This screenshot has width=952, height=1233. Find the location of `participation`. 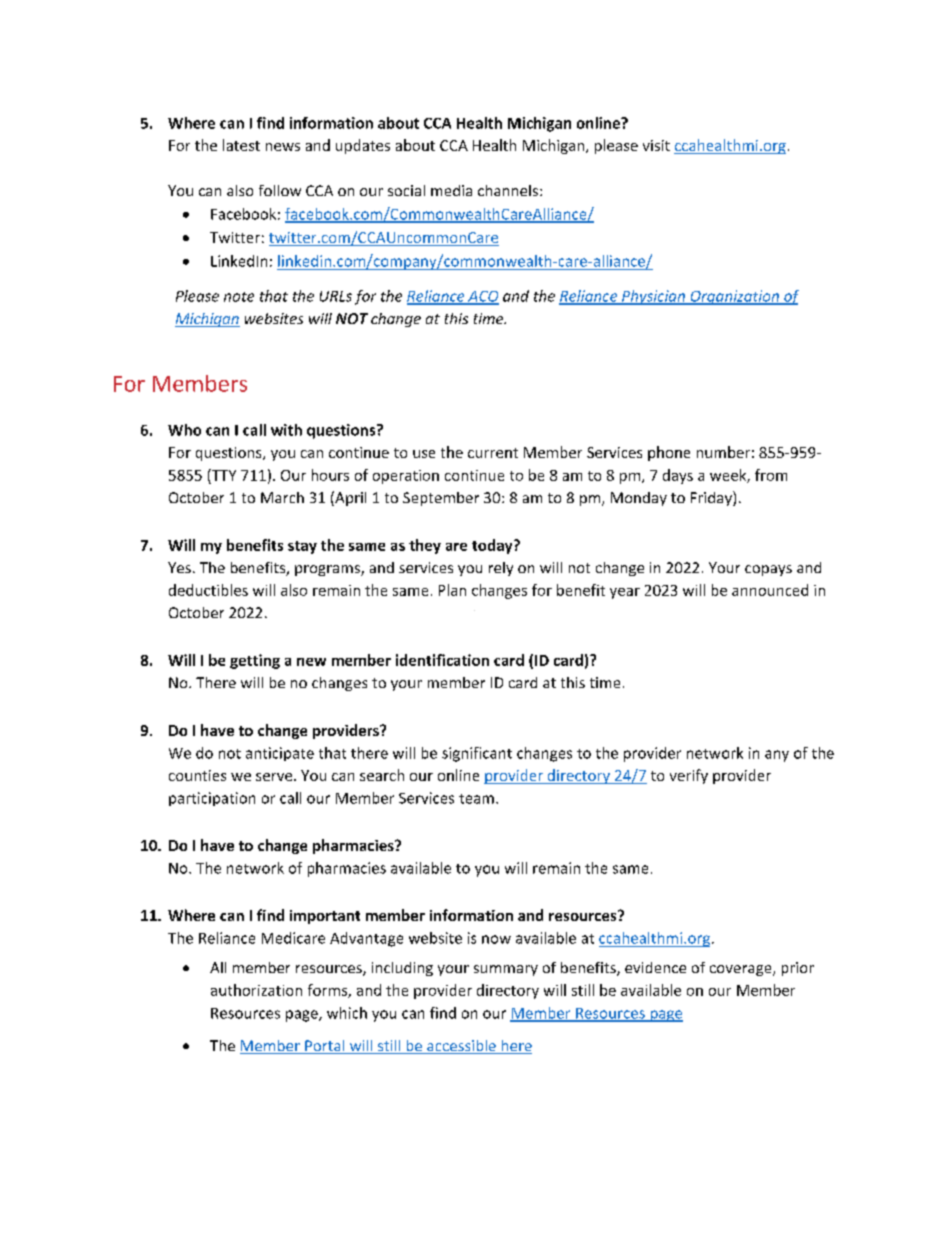

participation is located at coordinates (212, 799).
